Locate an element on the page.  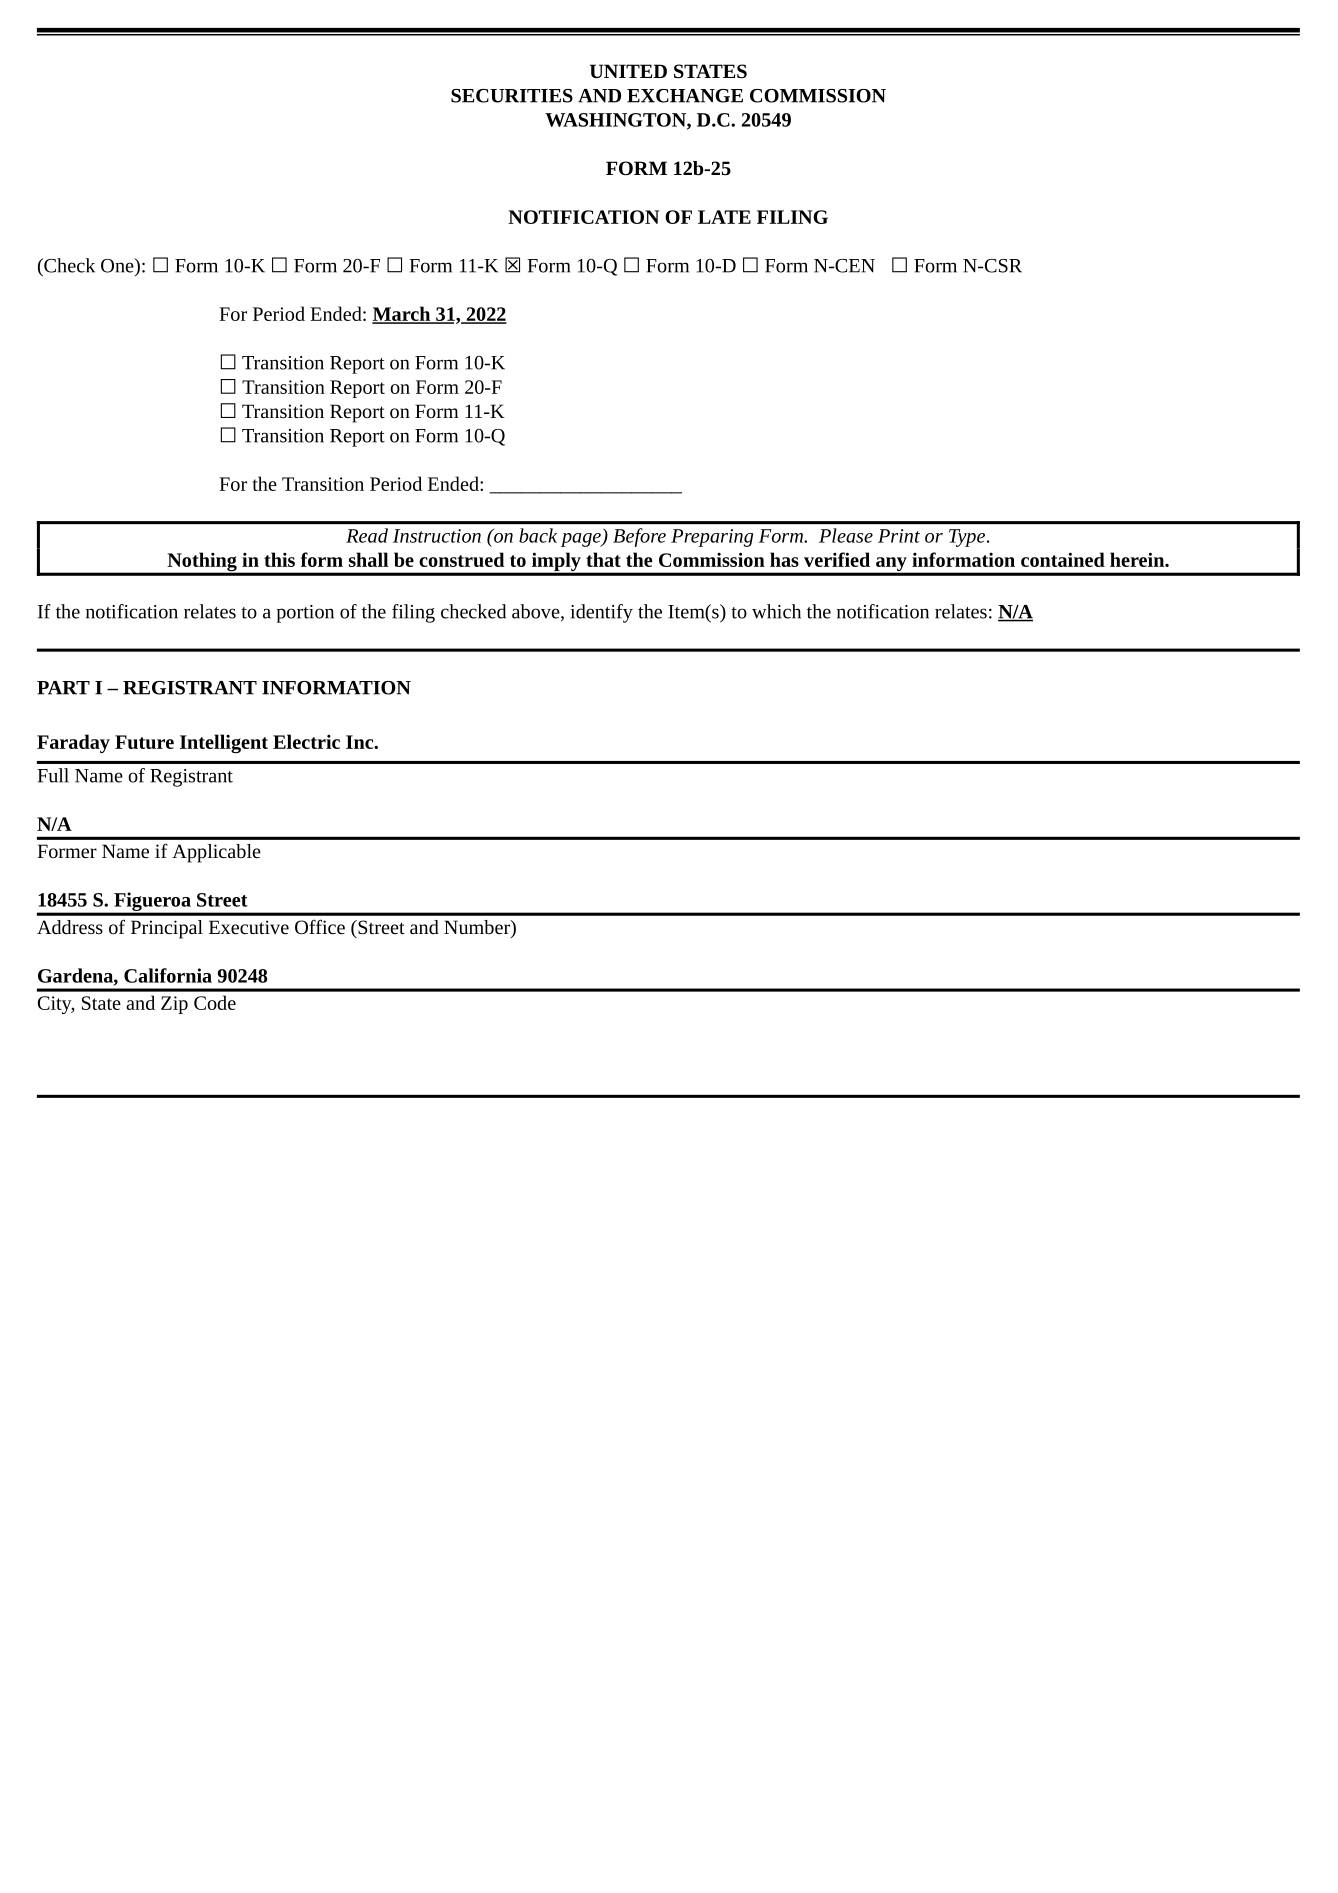
PART is located at coordinates (63, 688).
